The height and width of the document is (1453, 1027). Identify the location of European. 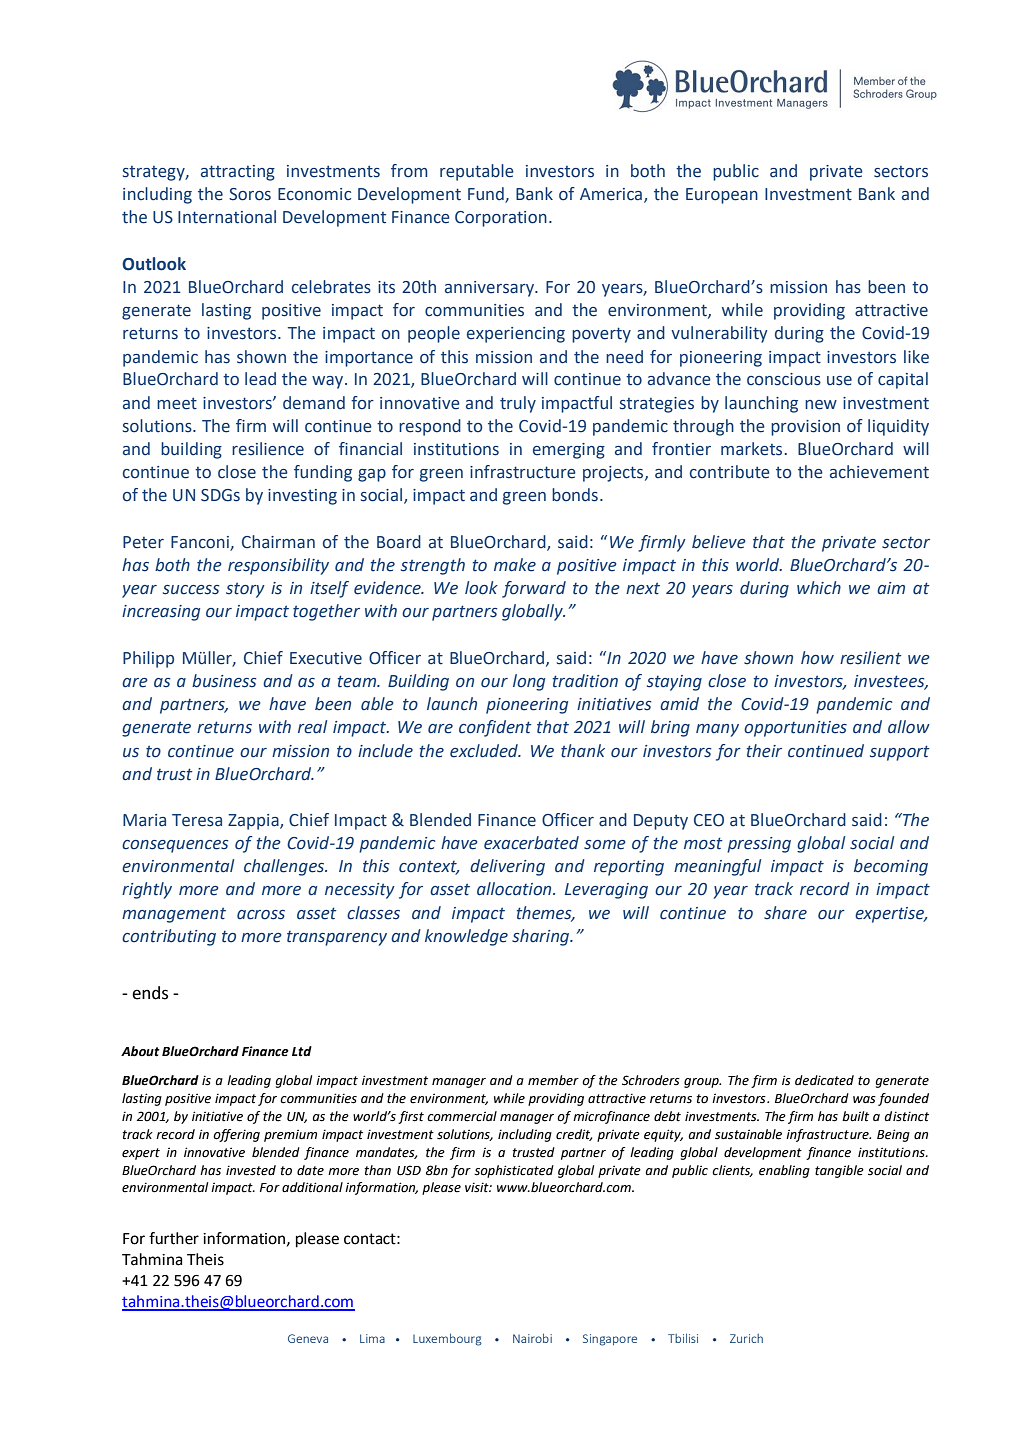
(722, 196).
